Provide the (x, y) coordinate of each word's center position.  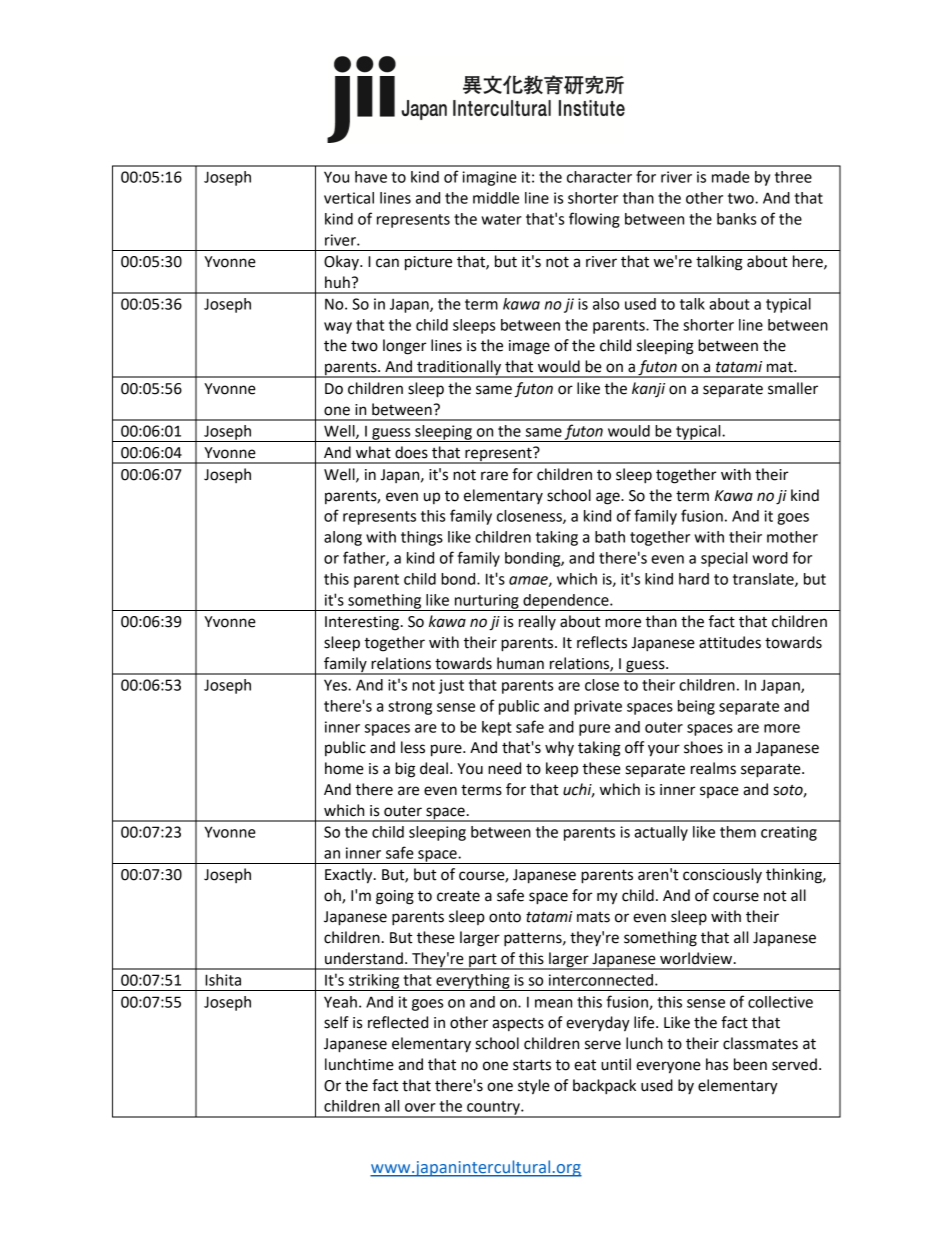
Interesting (363, 623)
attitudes (730, 642)
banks (736, 219)
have (371, 177)
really (537, 622)
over (420, 1107)
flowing (594, 220)
